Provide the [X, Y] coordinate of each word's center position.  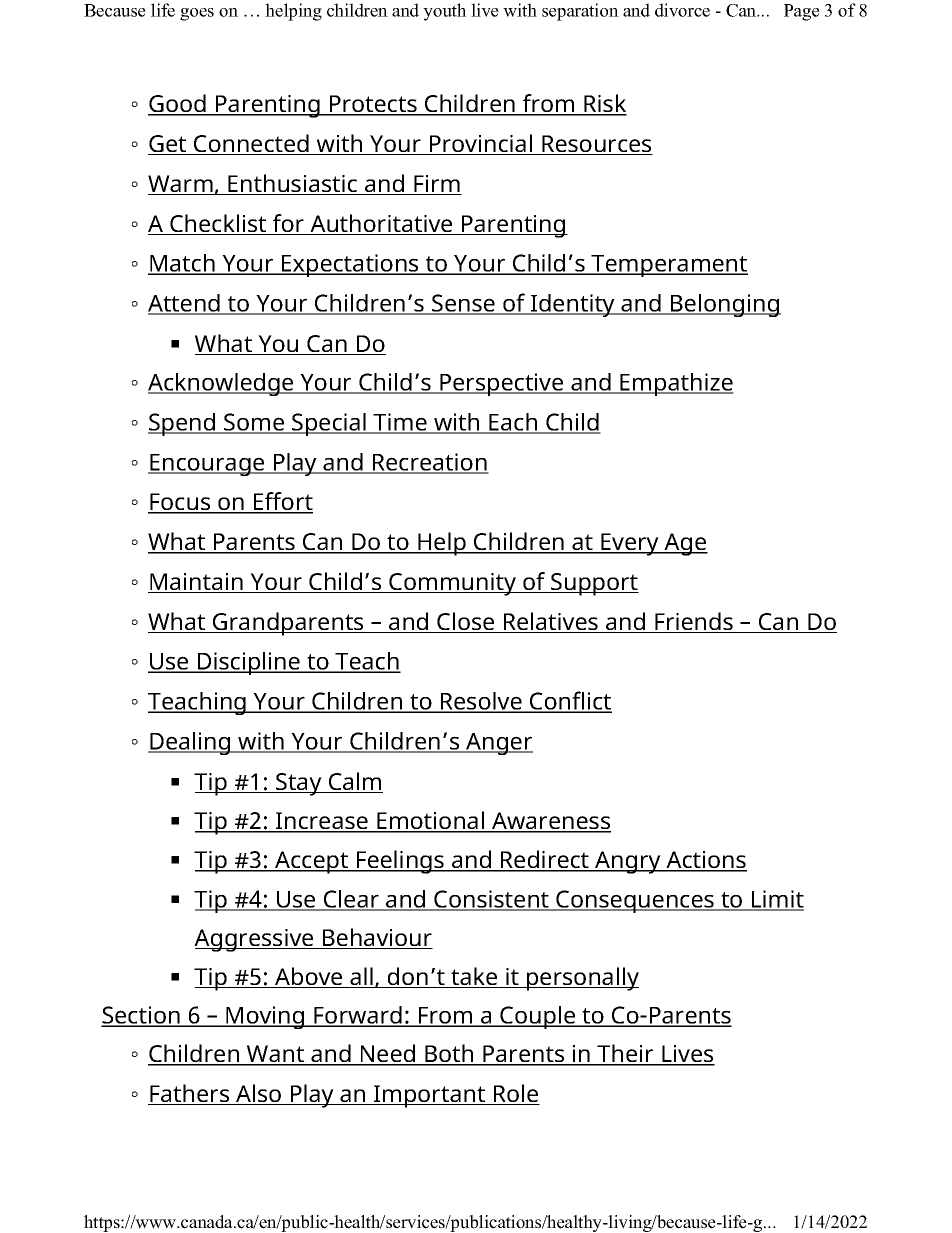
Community [453, 584]
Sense [463, 304]
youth [444, 12]
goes [197, 14]
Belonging [725, 305]
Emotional [431, 821]
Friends [694, 622]
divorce [682, 10]
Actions [705, 861]
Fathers [190, 1094]
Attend [185, 304]
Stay [299, 784]
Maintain [196, 583]
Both [449, 1054]
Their [626, 1054]
